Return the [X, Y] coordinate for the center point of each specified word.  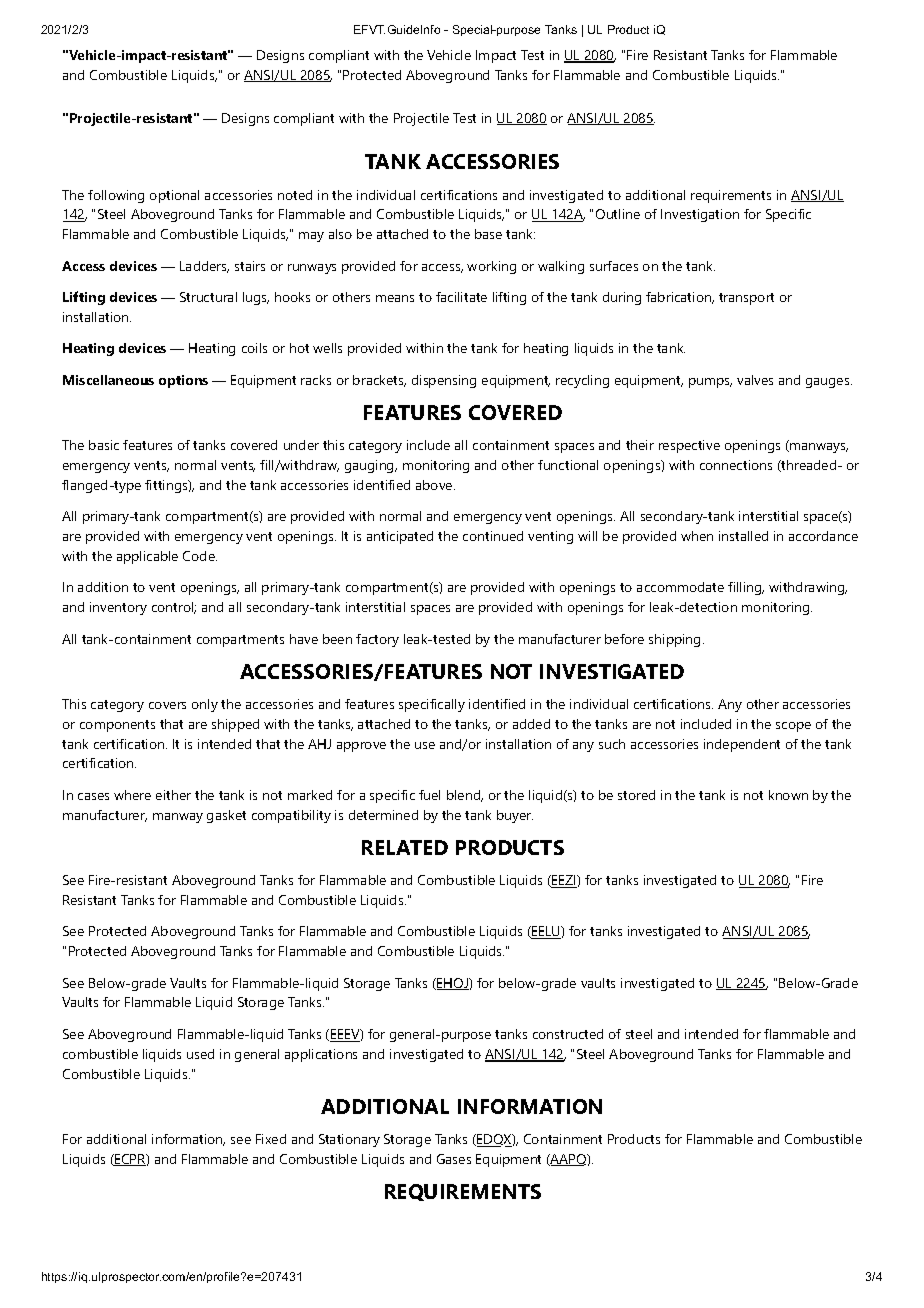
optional [174, 196]
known [788, 795]
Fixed [271, 1139]
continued [493, 536]
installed [743, 536]
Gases [454, 1159]
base [488, 234]
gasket [226, 816]
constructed [568, 1034]
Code [200, 556]
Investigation [700, 215]
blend [464, 796]
